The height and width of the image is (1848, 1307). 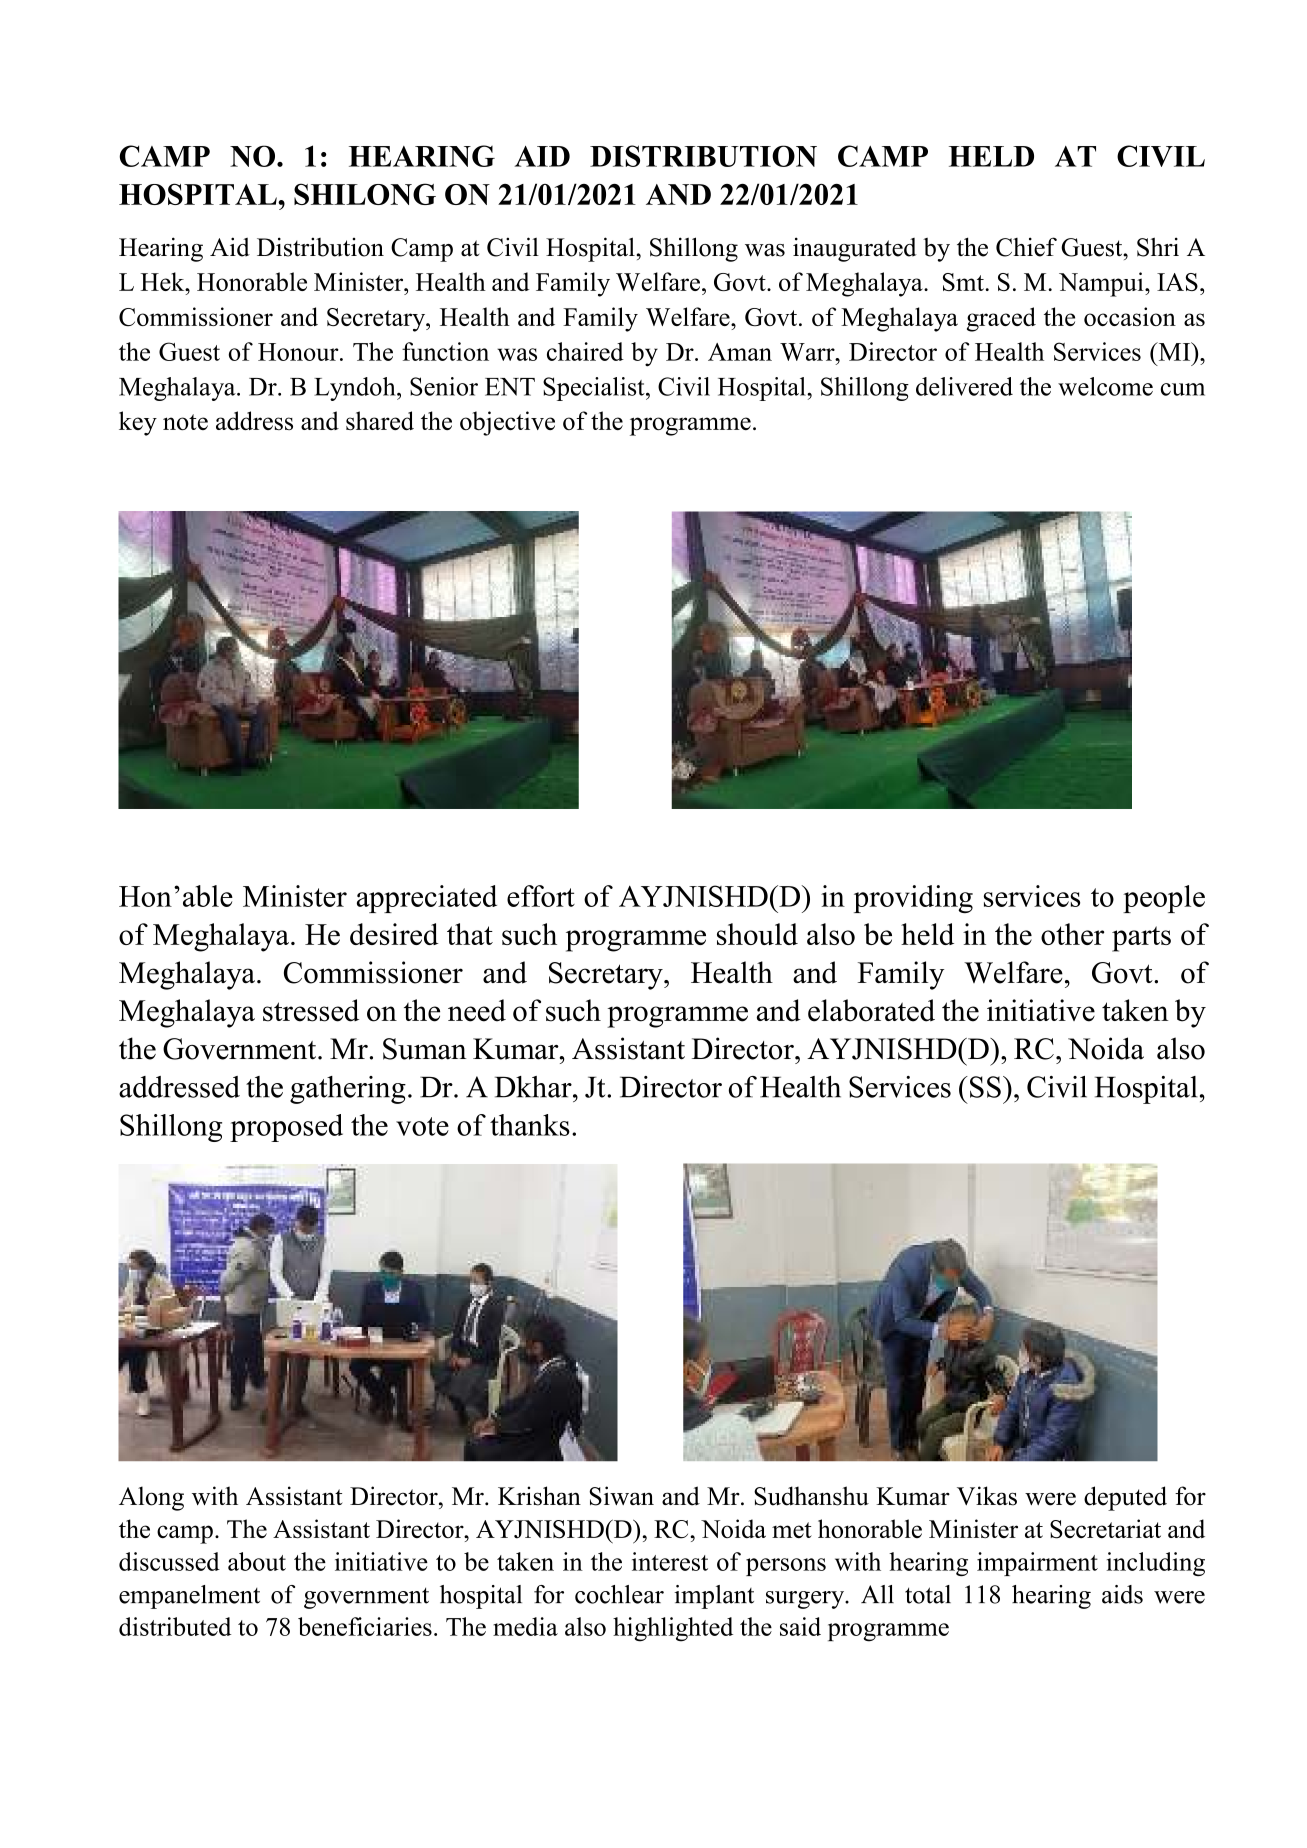 What do you see at coordinates (257, 1561) in the image?
I see `about` at bounding box center [257, 1561].
